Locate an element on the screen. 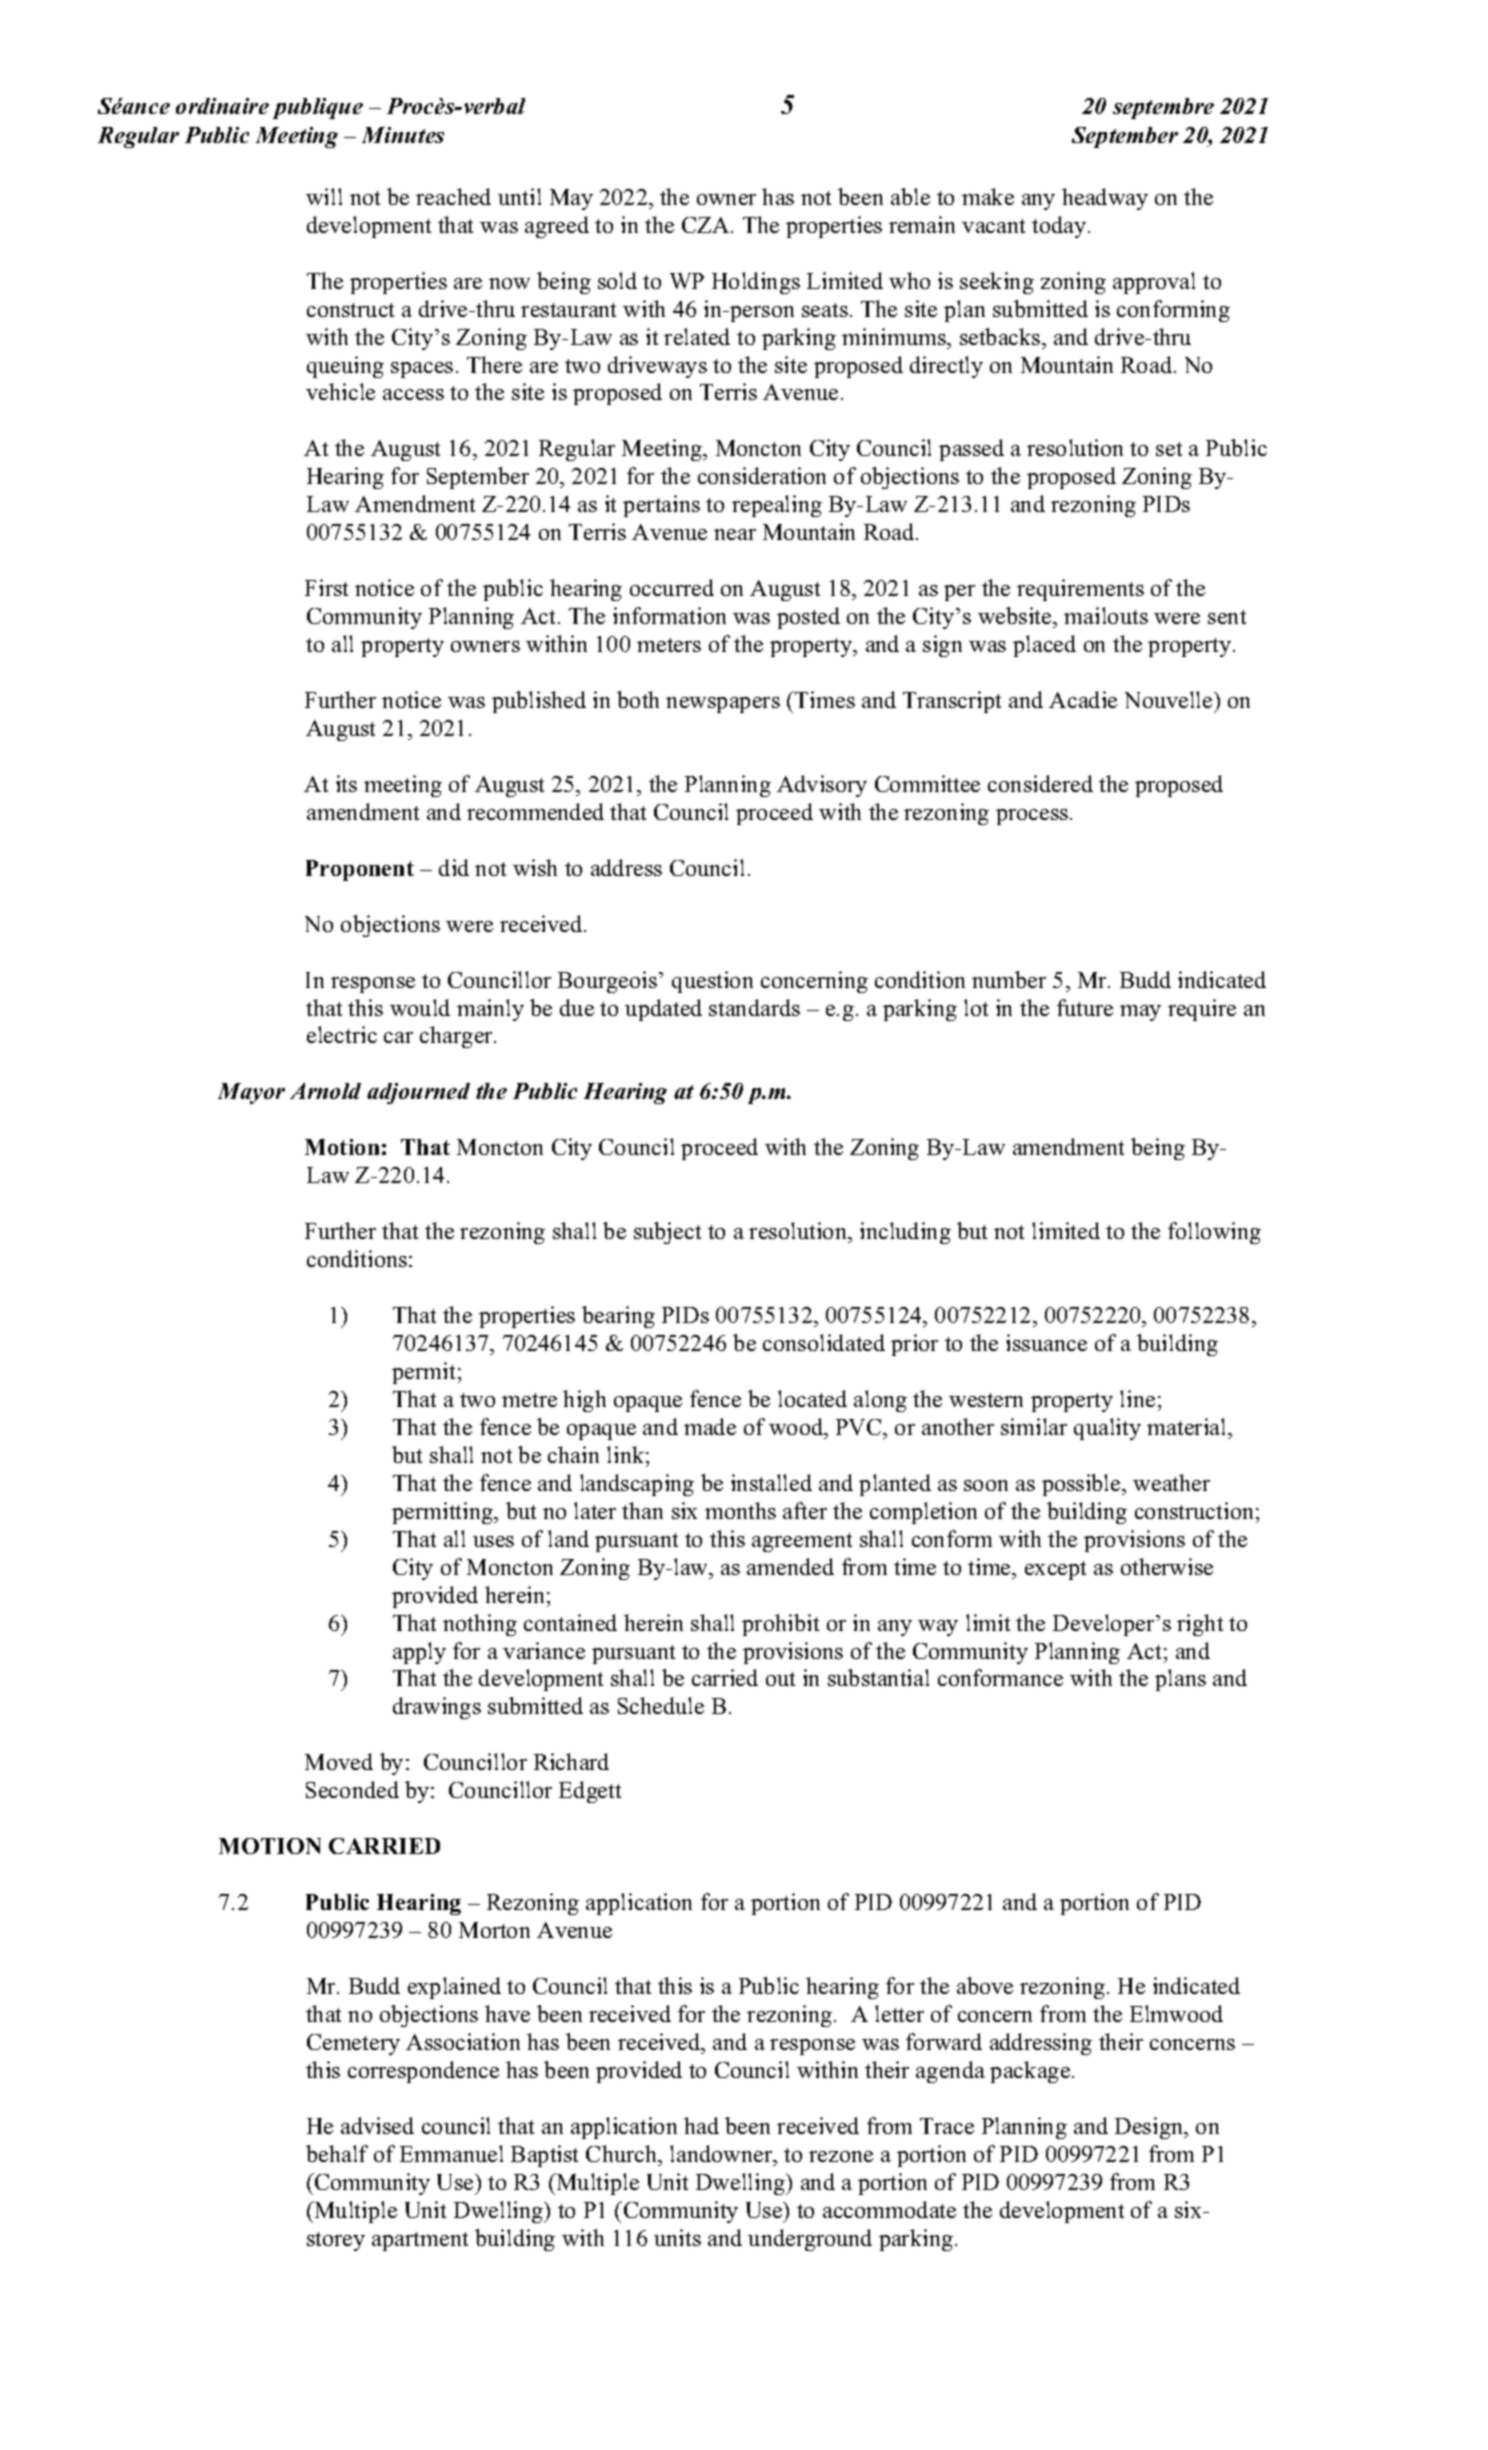 The height and width of the screenshot is (2450, 1488). headway is located at coordinates (1105, 199).
